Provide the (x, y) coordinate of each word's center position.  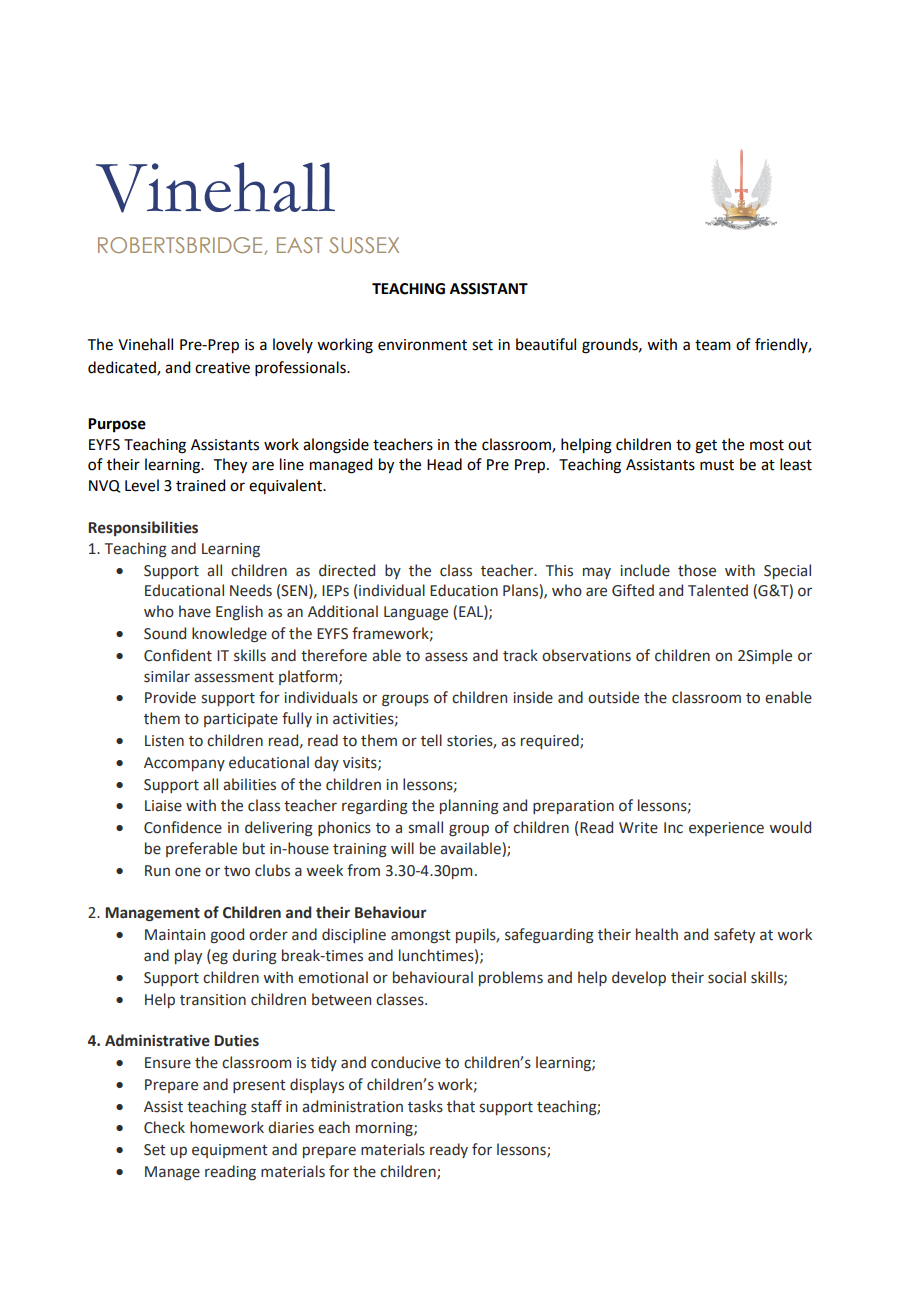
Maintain (175, 935)
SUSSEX (364, 245)
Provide (170, 697)
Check (164, 1127)
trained (200, 485)
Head (444, 464)
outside (613, 697)
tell (431, 740)
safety (734, 935)
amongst (421, 936)
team (713, 345)
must (717, 465)
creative (222, 368)
